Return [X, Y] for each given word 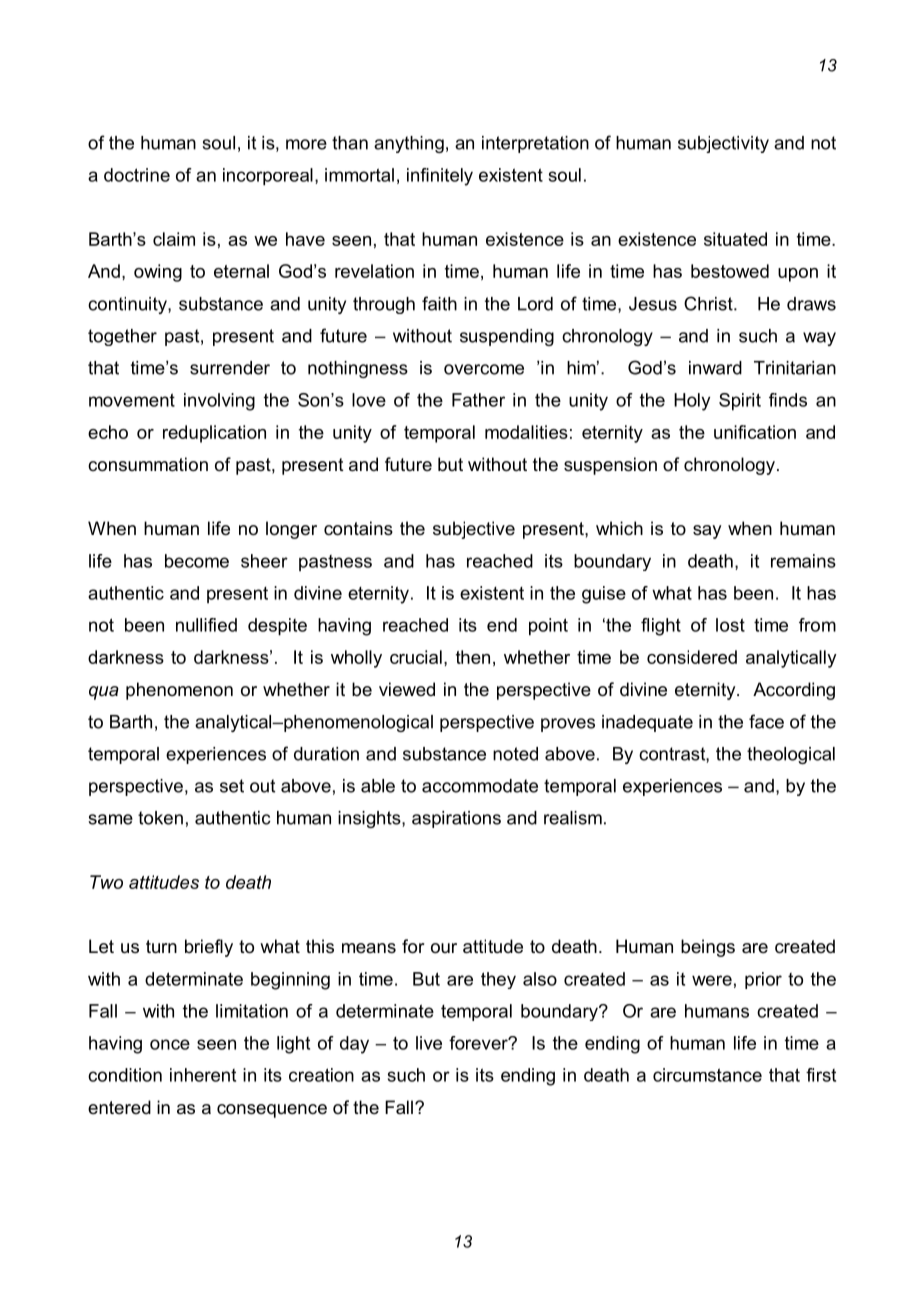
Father [478, 400]
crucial [416, 657]
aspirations [456, 819]
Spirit [740, 402]
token [160, 818]
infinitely [440, 177]
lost [730, 625]
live [429, 1043]
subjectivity [723, 144]
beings [708, 948]
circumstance [707, 1075]
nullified [206, 625]
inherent [203, 1075]
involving [219, 402]
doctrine [137, 175]
